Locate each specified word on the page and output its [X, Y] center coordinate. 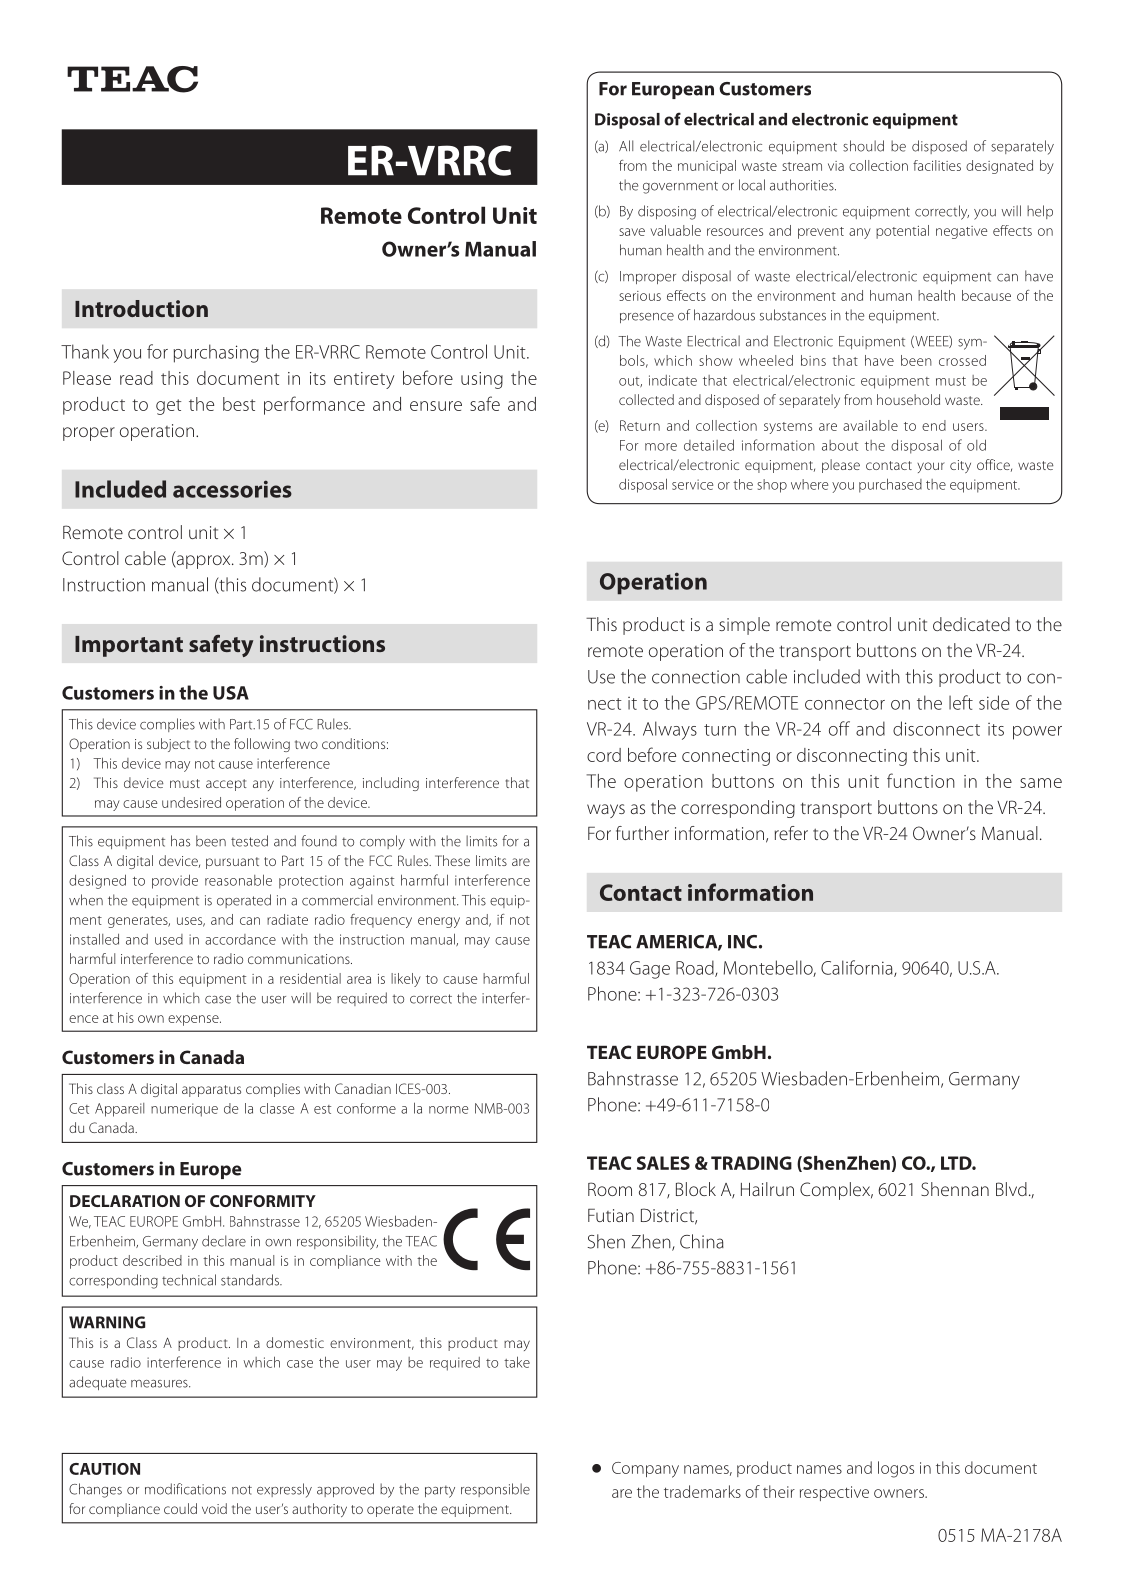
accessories [232, 489]
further [642, 833]
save [632, 232]
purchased [890, 485]
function [921, 780]
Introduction [141, 308]
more [661, 447]
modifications [185, 1489]
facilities [937, 165]
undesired [191, 802]
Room [610, 1189]
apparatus [211, 1091]
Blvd [1011, 1189]
